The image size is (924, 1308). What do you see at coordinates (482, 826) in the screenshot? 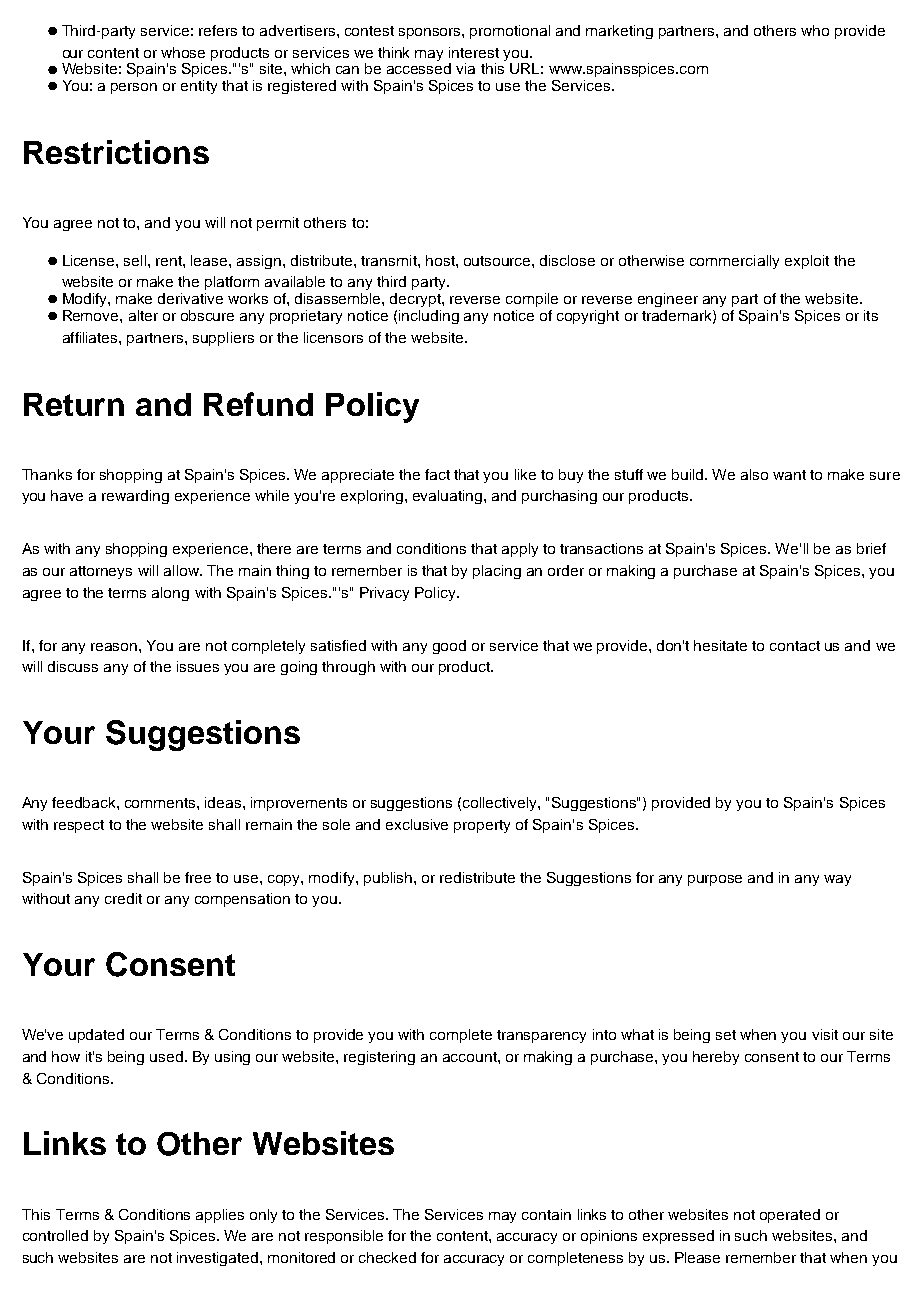
I see `property` at bounding box center [482, 826].
